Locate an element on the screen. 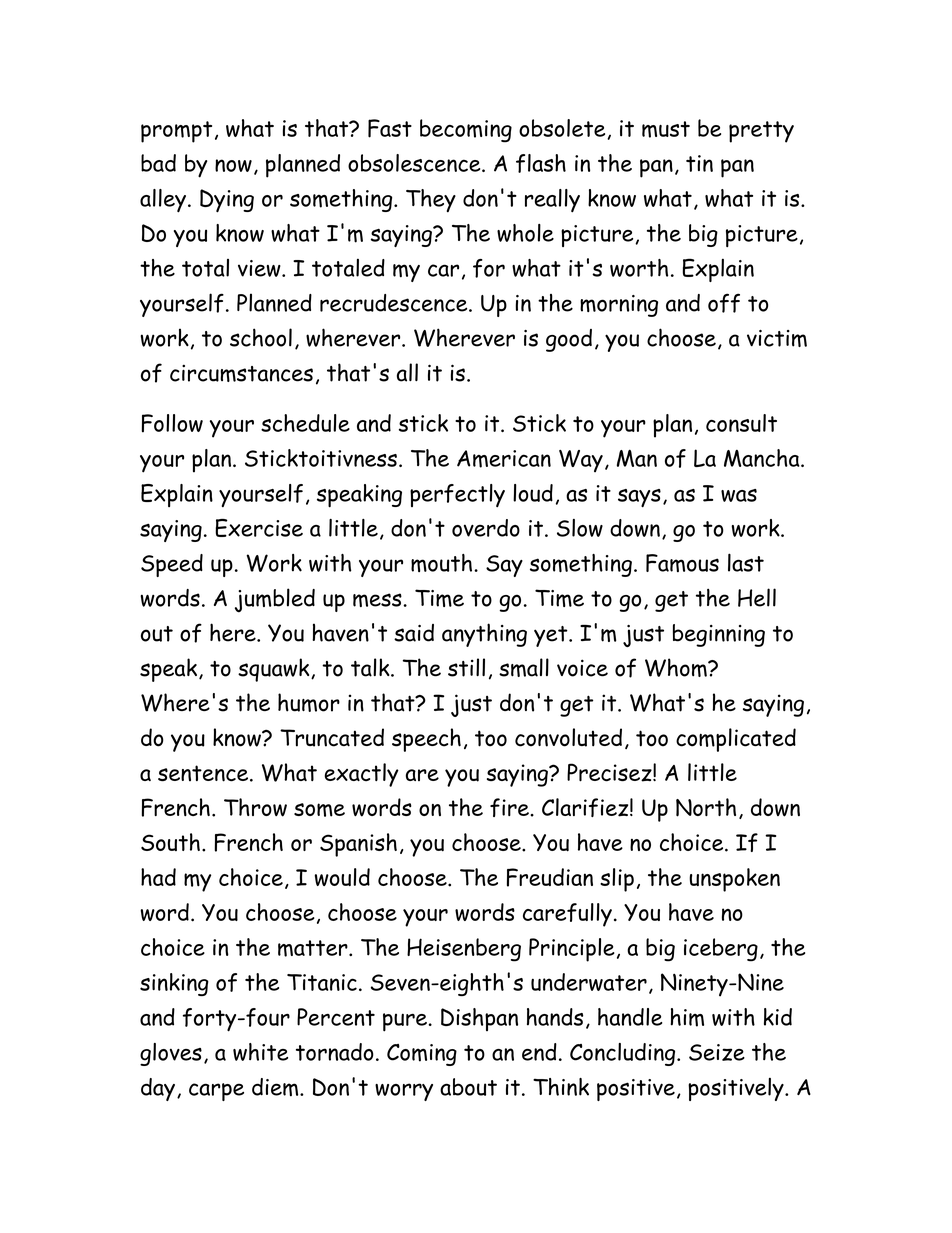  about is located at coordinates (468, 1087).
